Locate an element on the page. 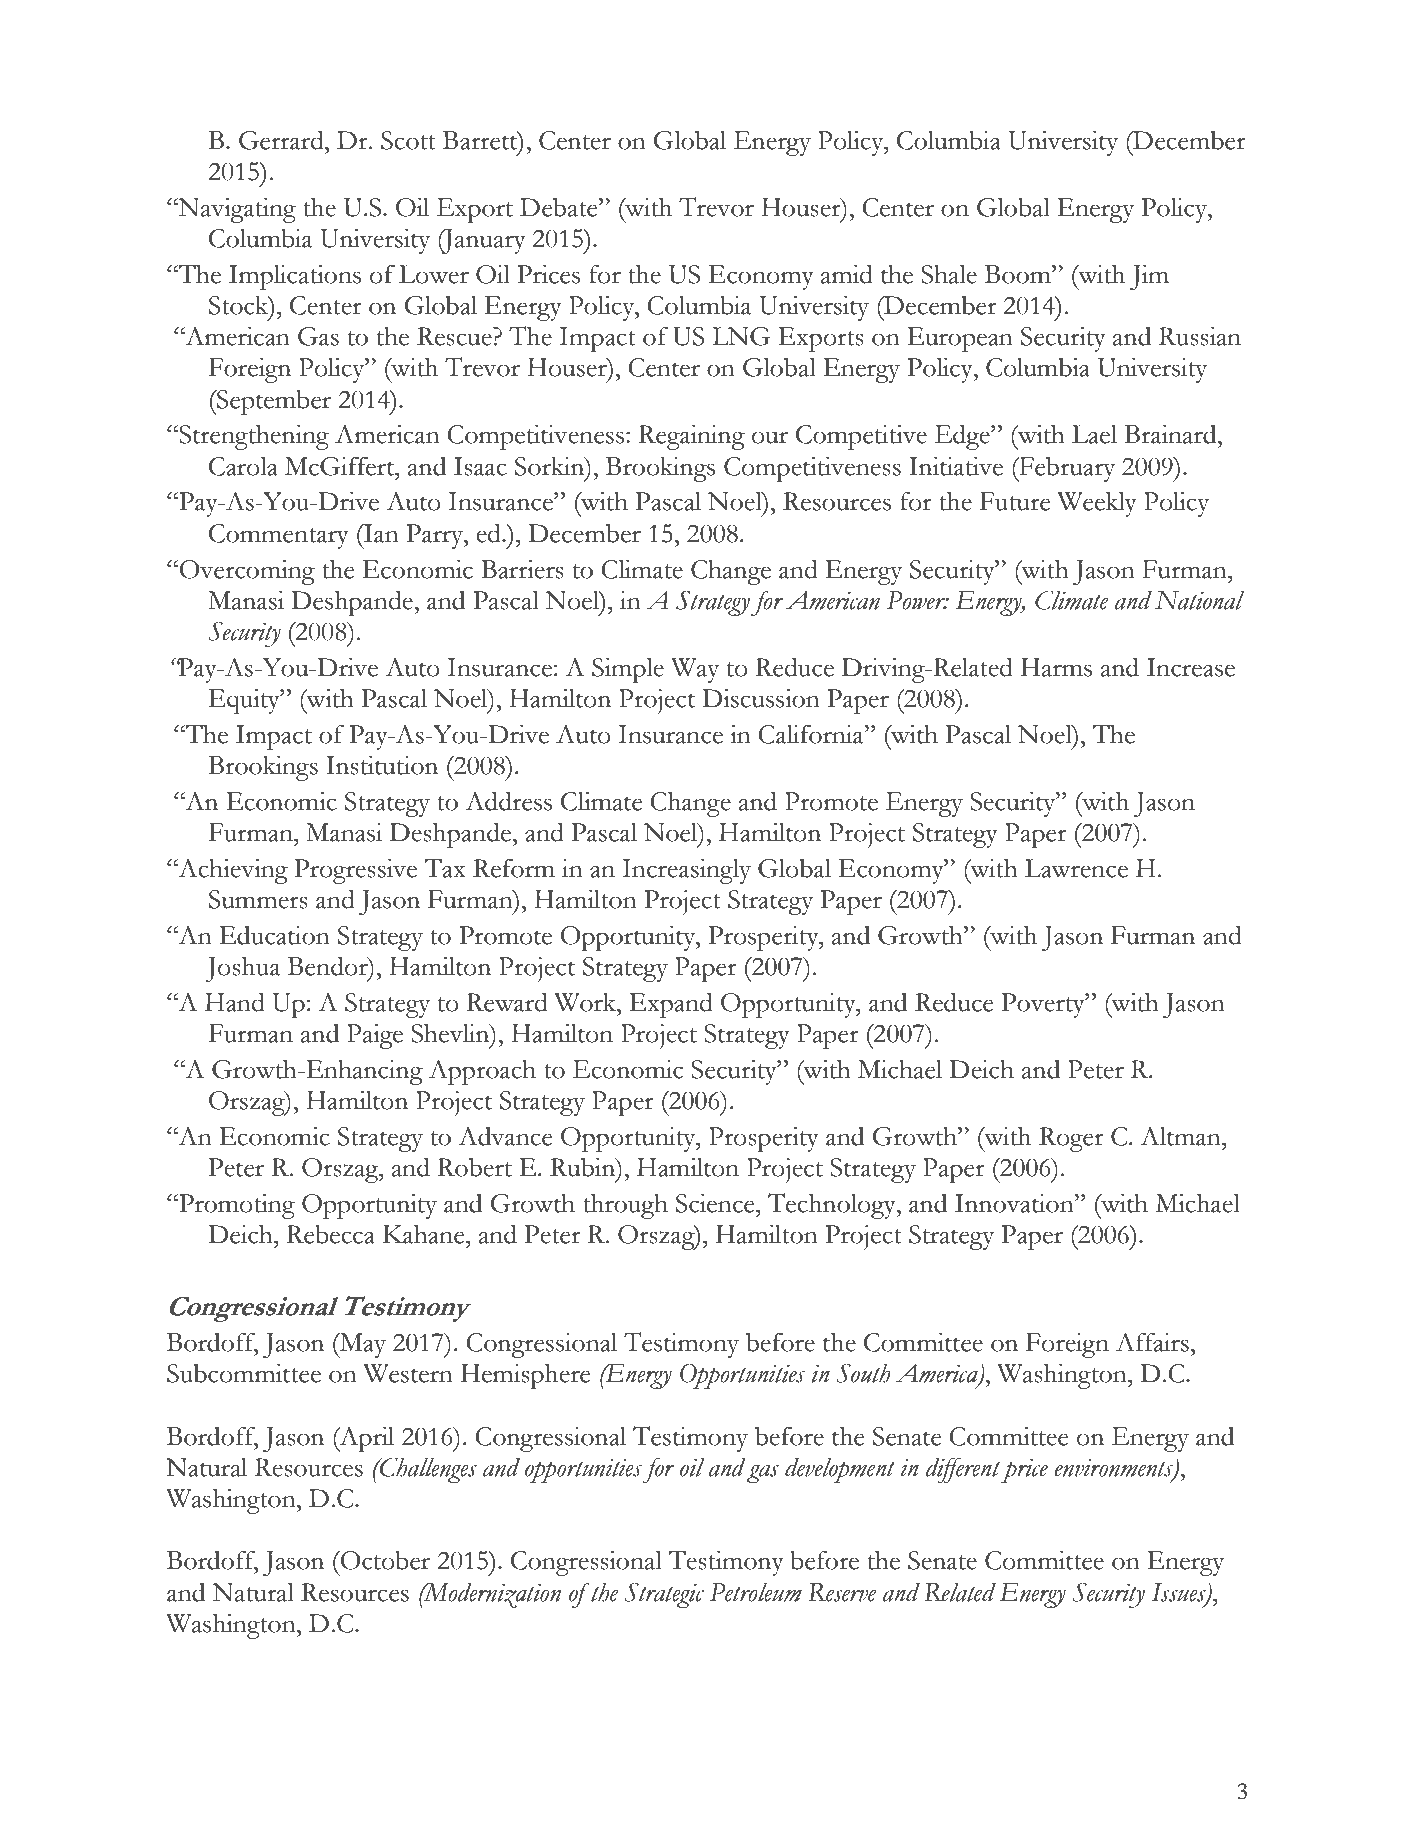 The width and height of the image is (1415, 1831). Weekly is located at coordinates (1097, 504).
